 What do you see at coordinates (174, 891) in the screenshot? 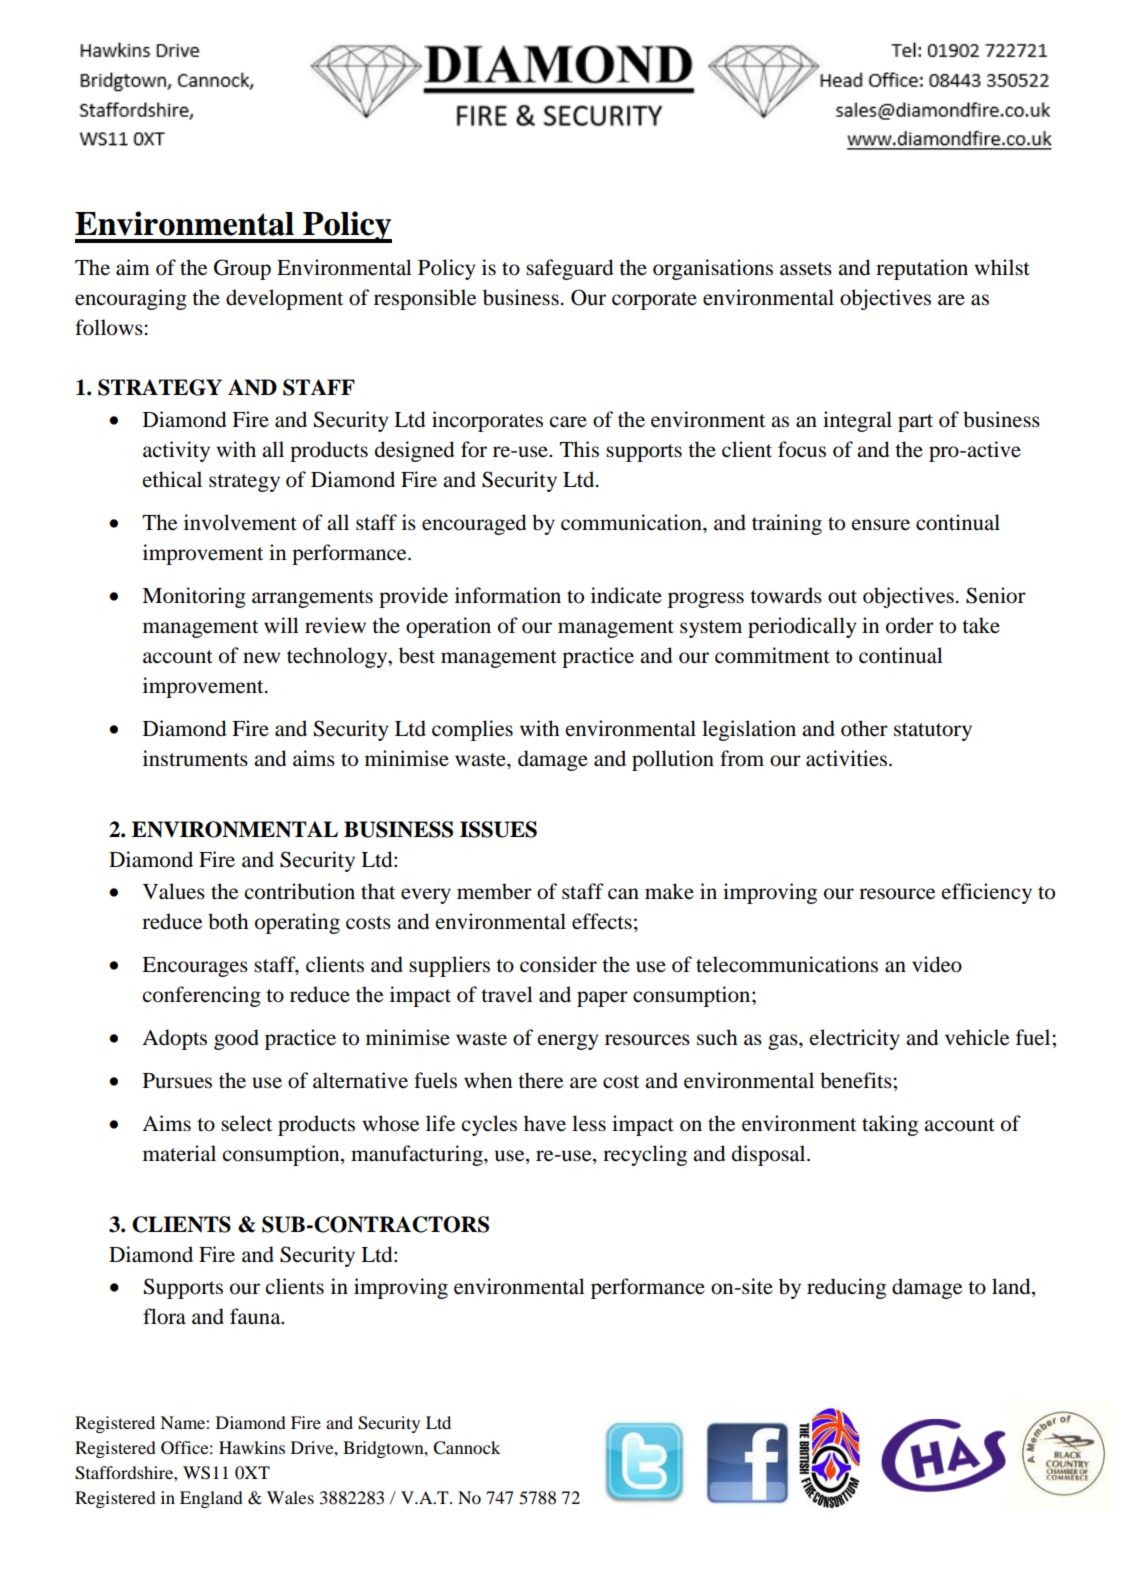
I see `Values` at bounding box center [174, 891].
